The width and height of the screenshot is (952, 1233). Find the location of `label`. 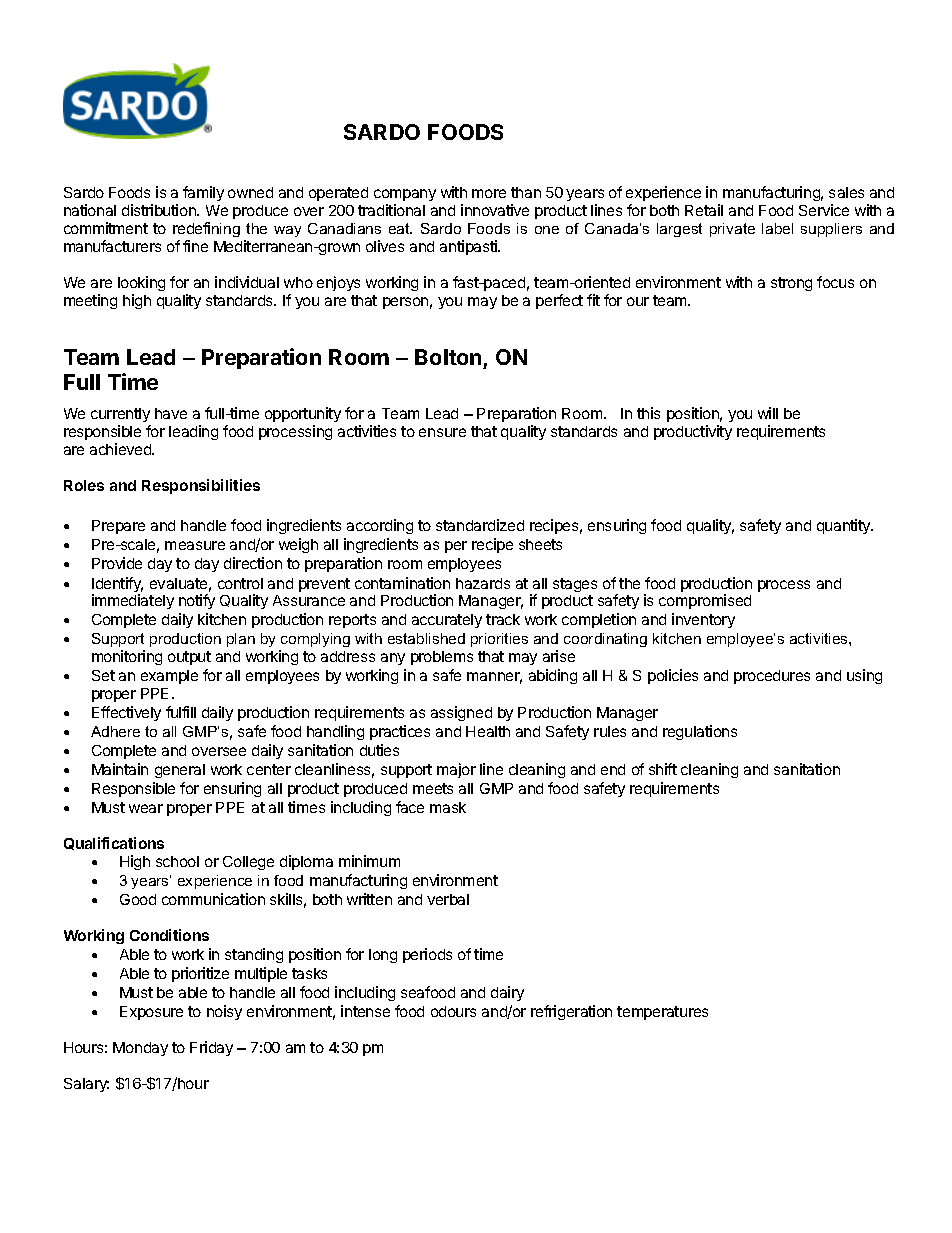

label is located at coordinates (777, 228).
